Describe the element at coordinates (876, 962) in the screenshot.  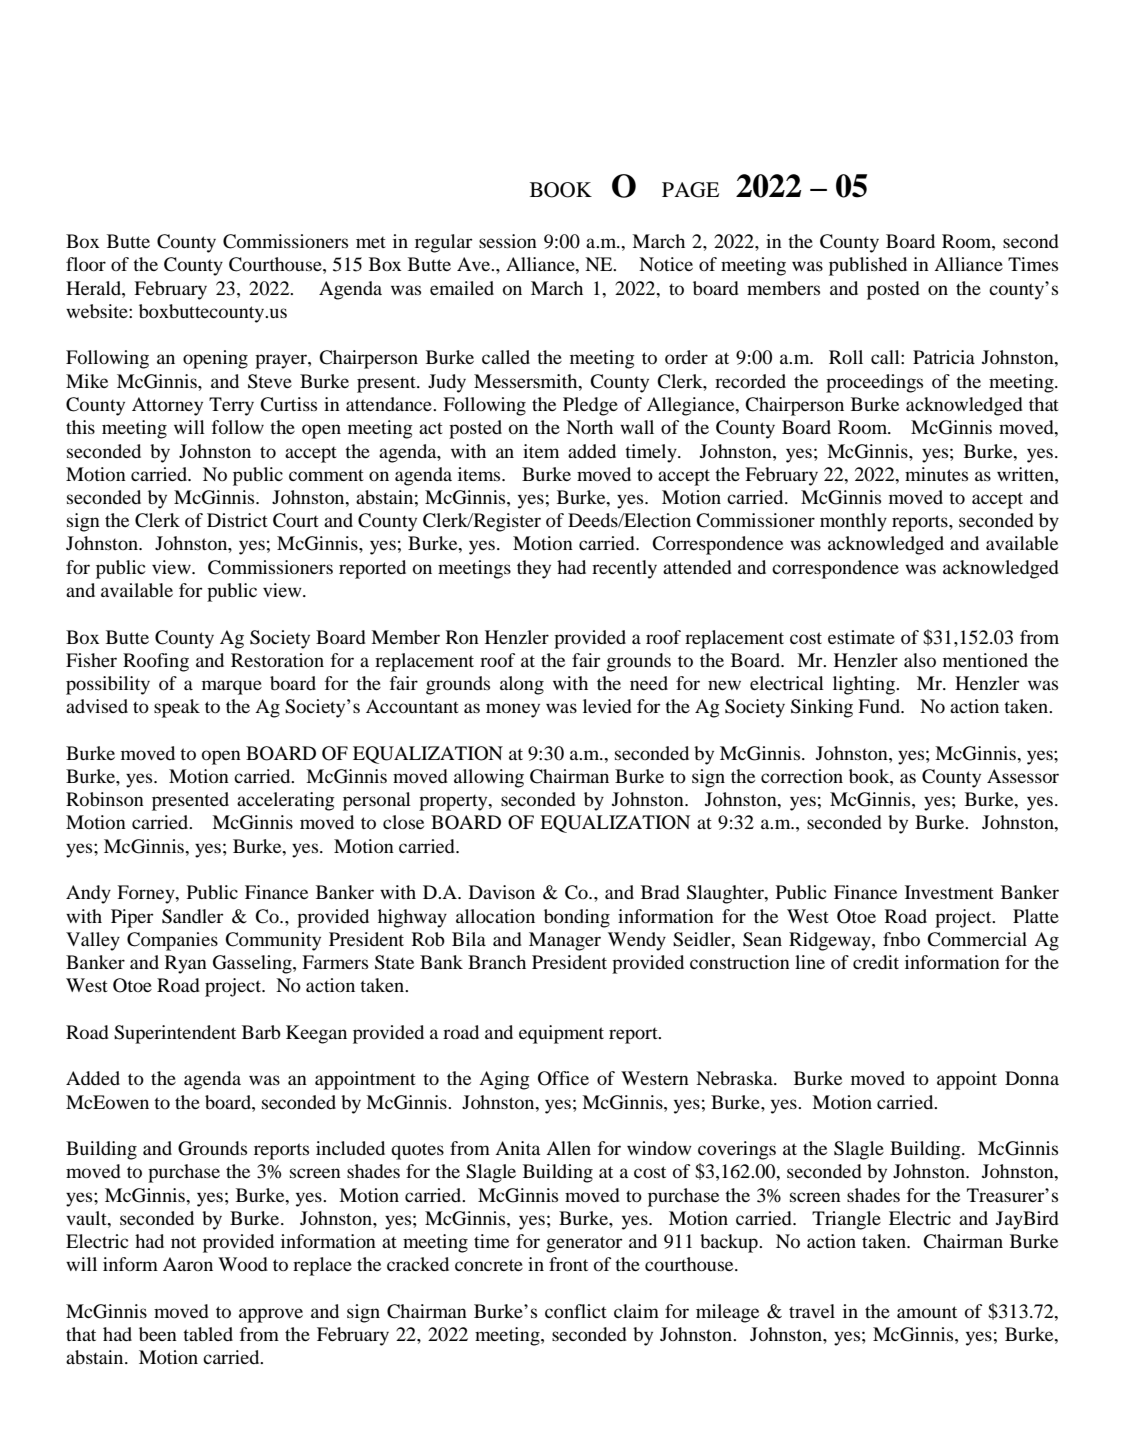
I see `credit` at that location.
